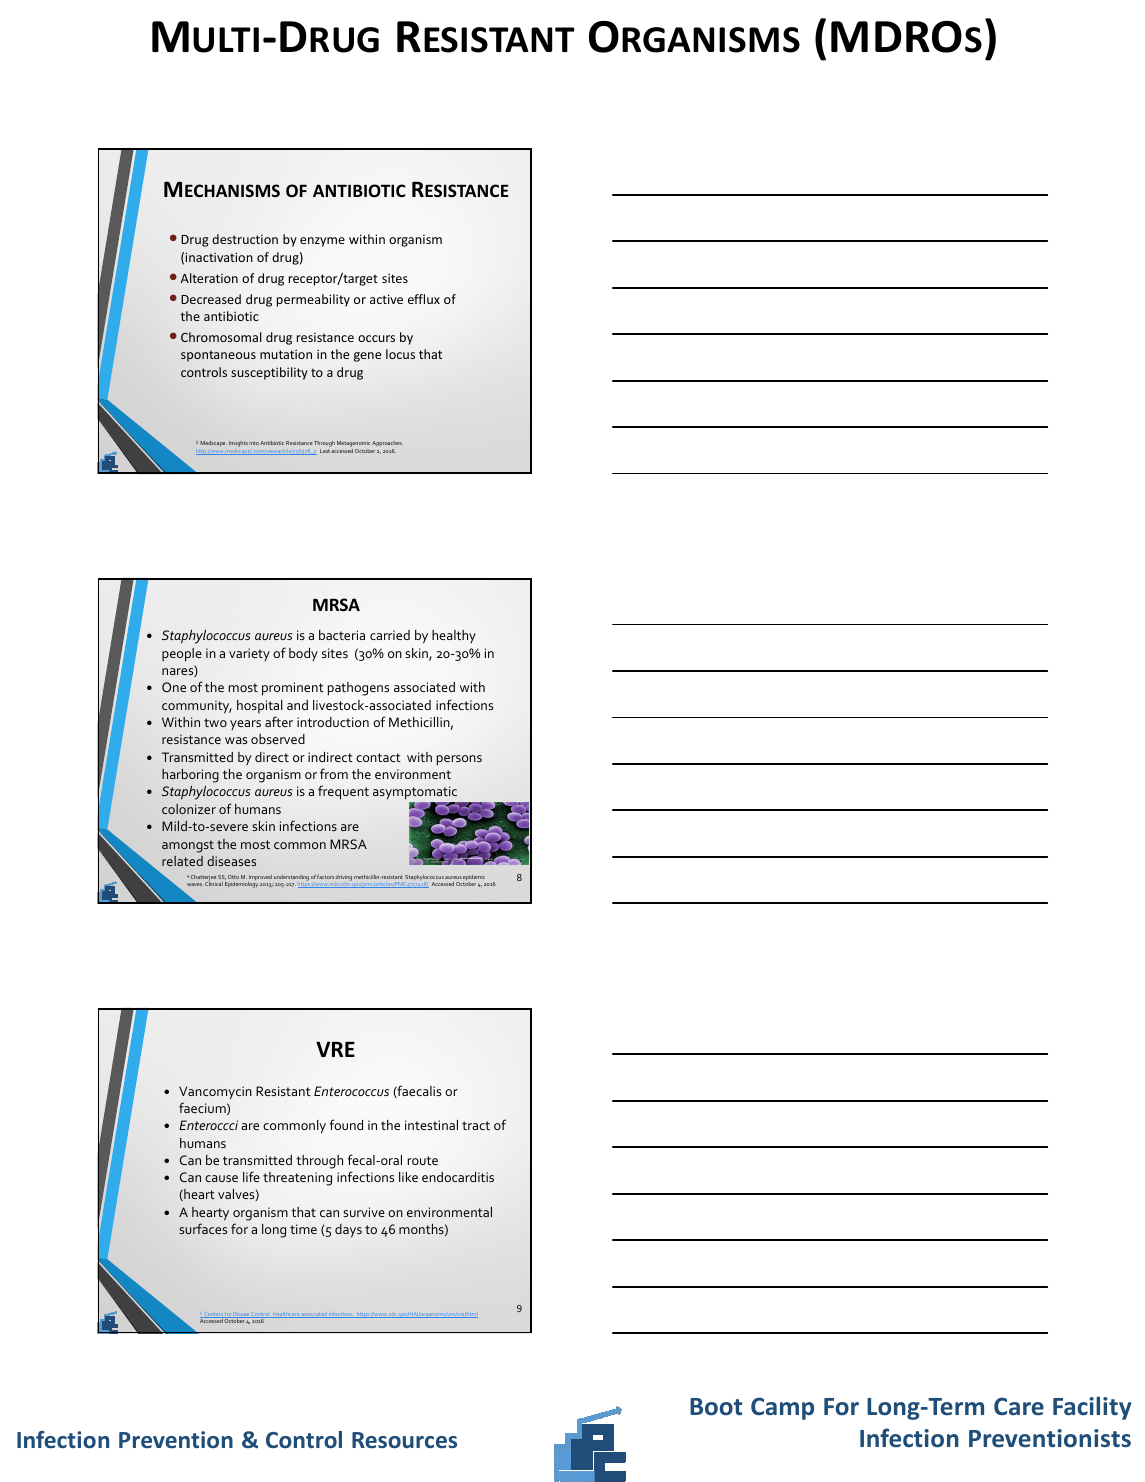  Describe the element at coordinates (458, 1177) in the image. I see `endocarditis` at that location.
